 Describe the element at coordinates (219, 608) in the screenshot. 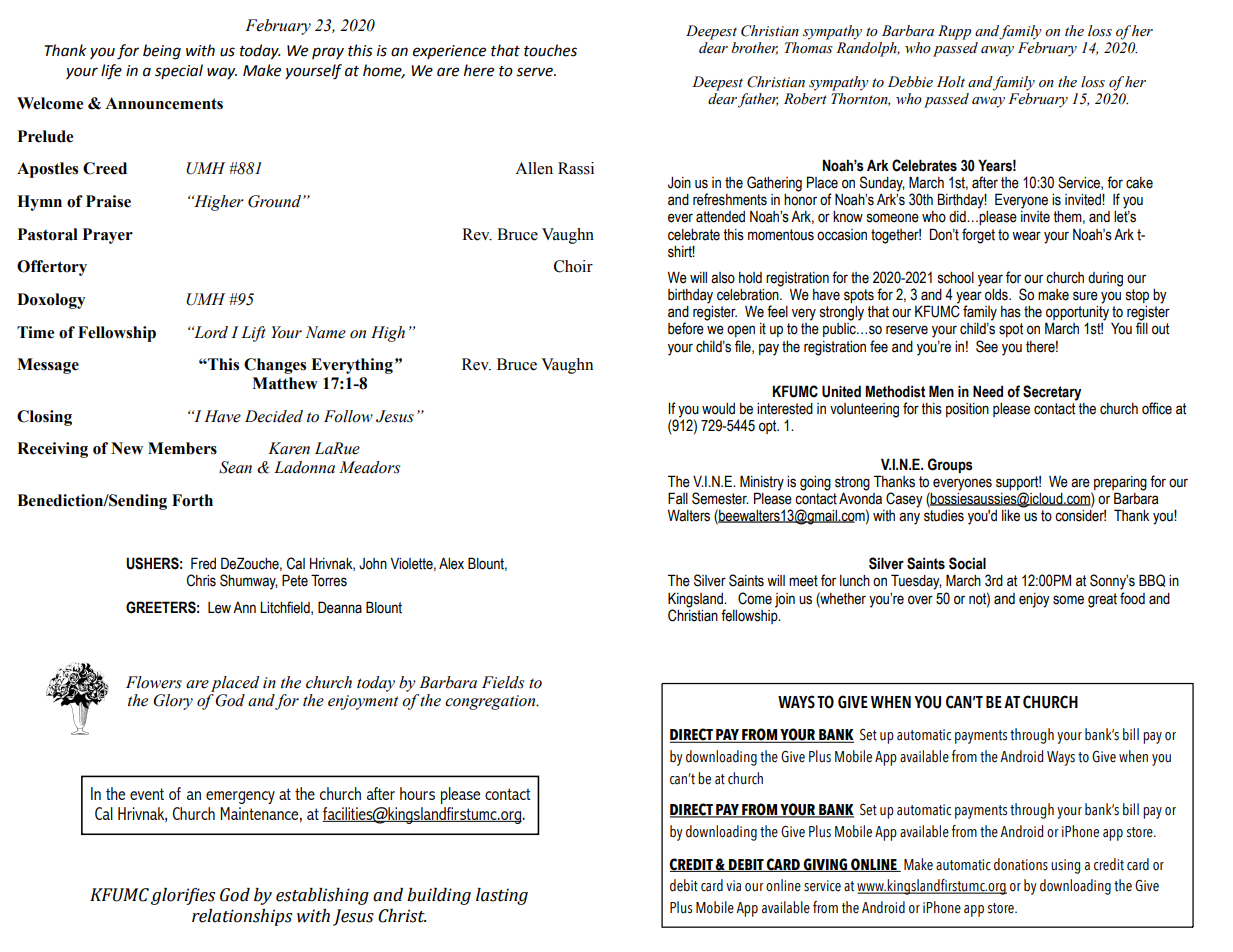

I see `Lew` at that location.
